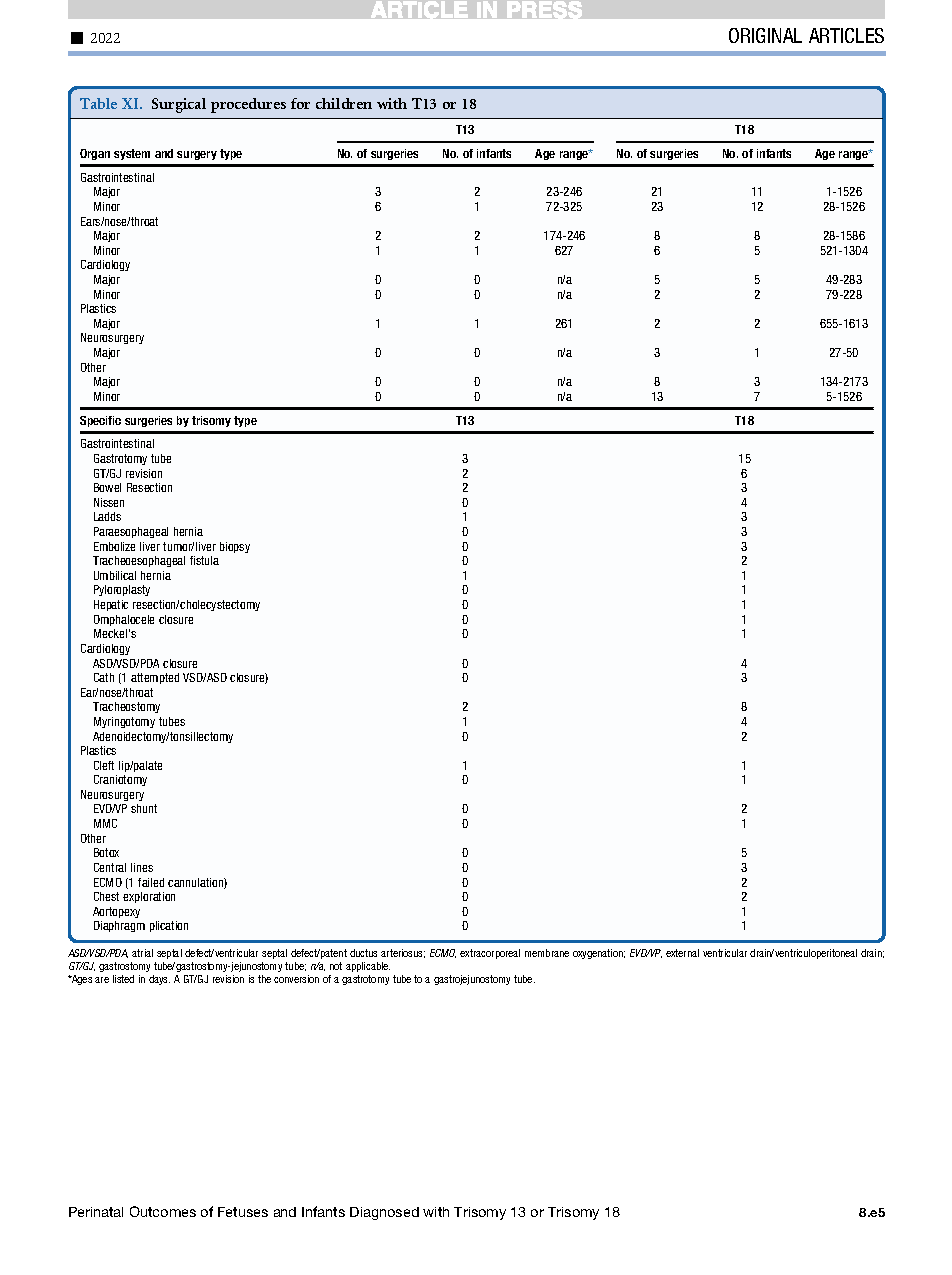  Describe the element at coordinates (100, 421) in the screenshot. I see `Specific` at that location.
